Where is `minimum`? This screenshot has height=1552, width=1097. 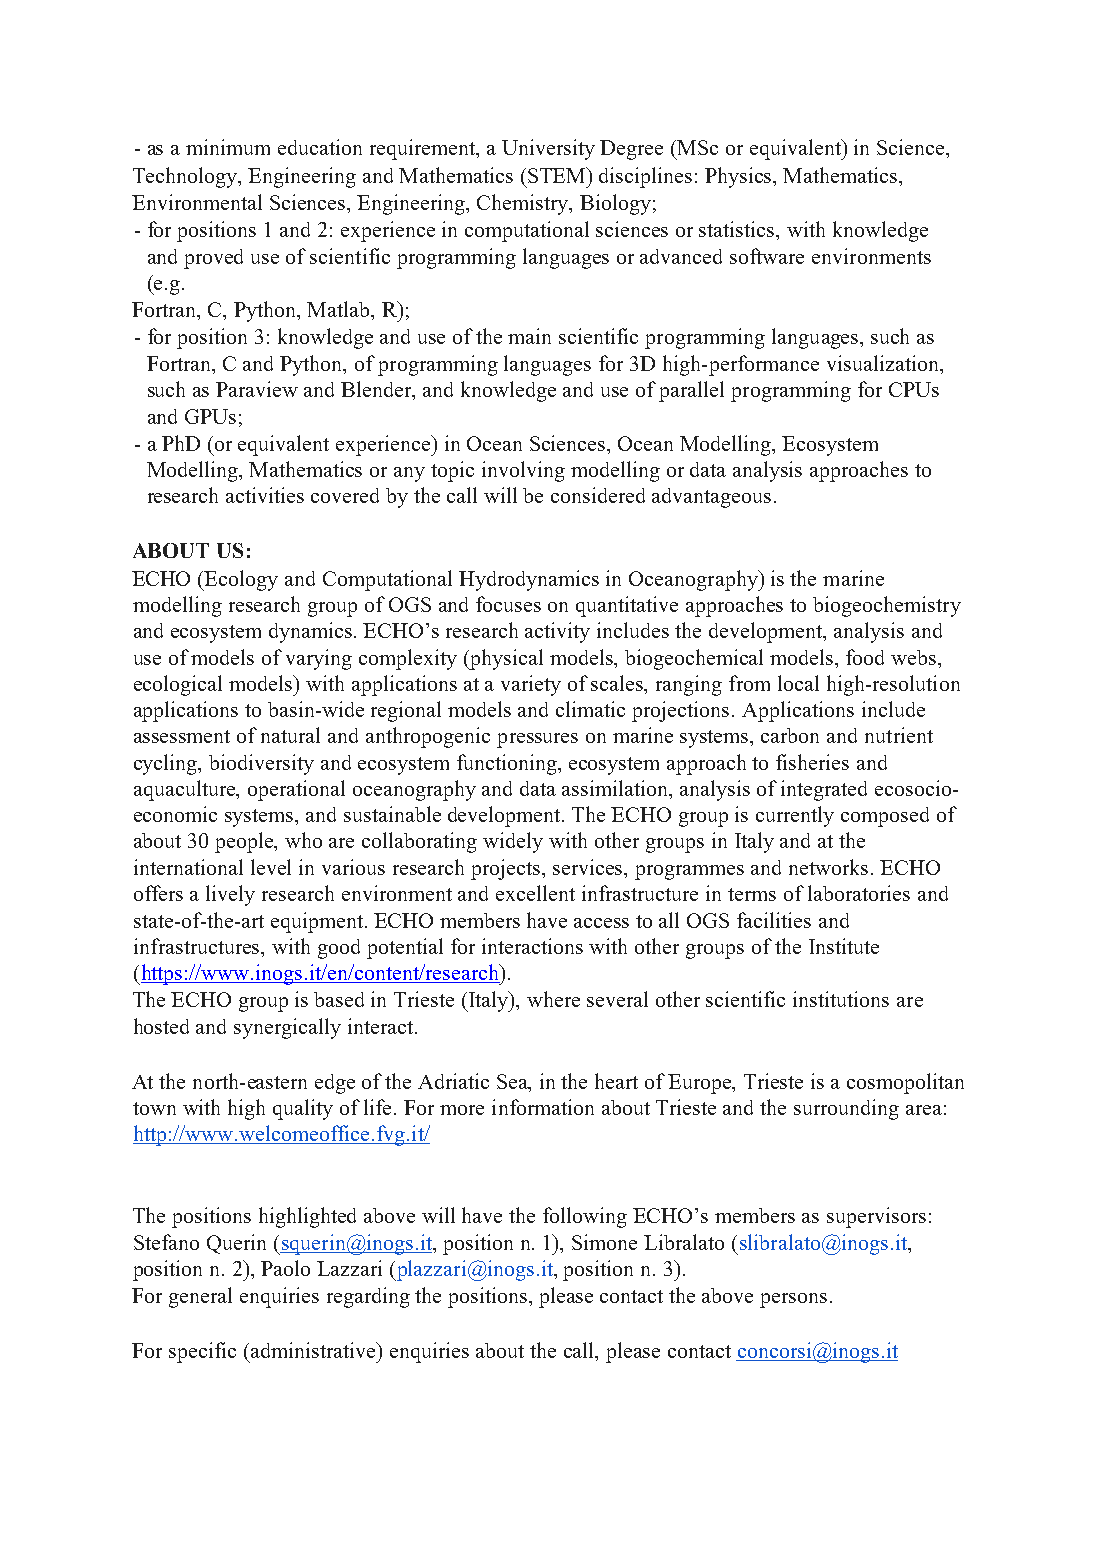
minimum is located at coordinates (228, 147).
